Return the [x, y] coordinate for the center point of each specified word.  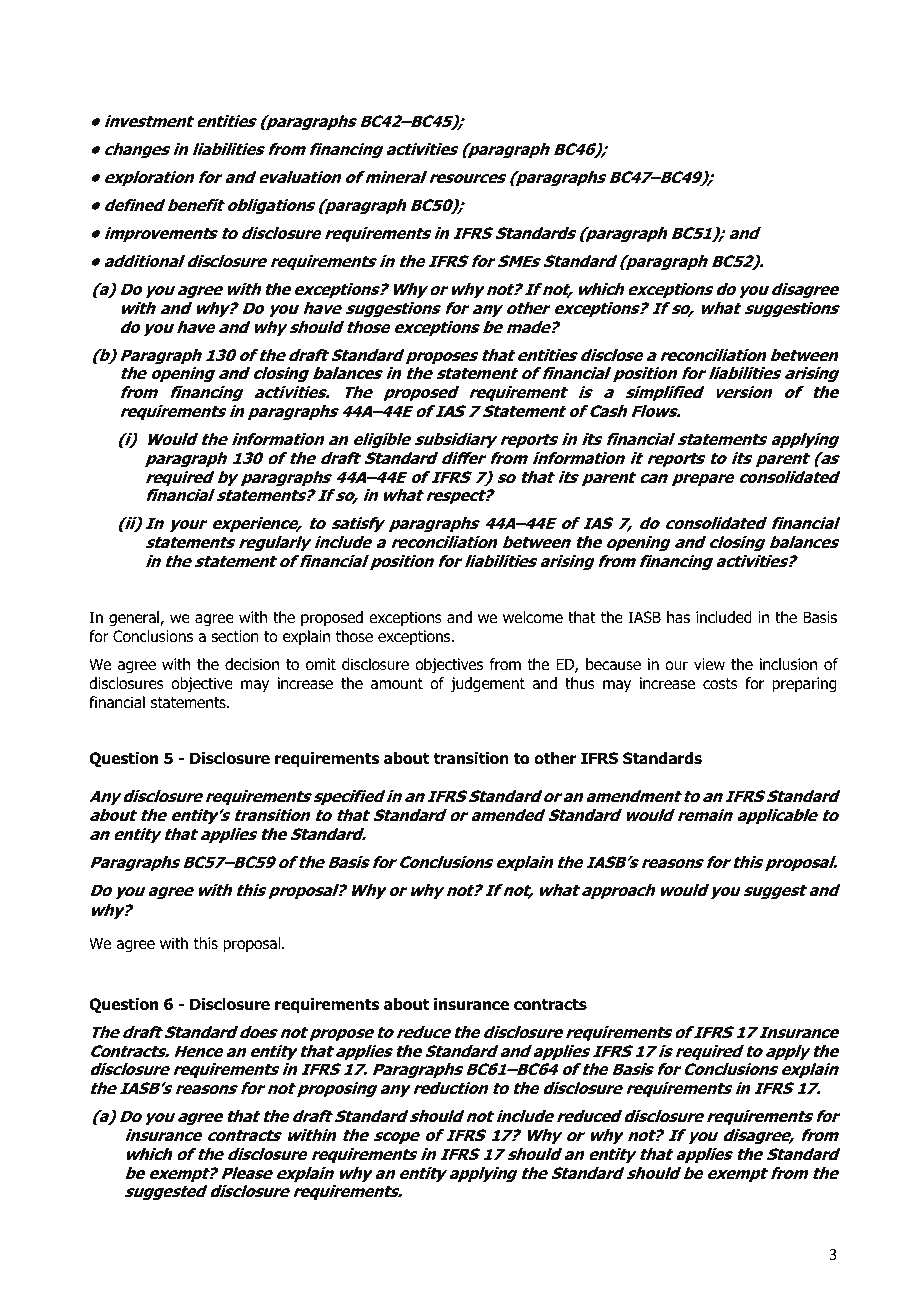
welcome [533, 617]
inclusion [788, 664]
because [613, 664]
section [235, 636]
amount [397, 684]
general [135, 619]
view [709, 664]
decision [252, 664]
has [678, 617]
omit [321, 664]
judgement [487, 685]
